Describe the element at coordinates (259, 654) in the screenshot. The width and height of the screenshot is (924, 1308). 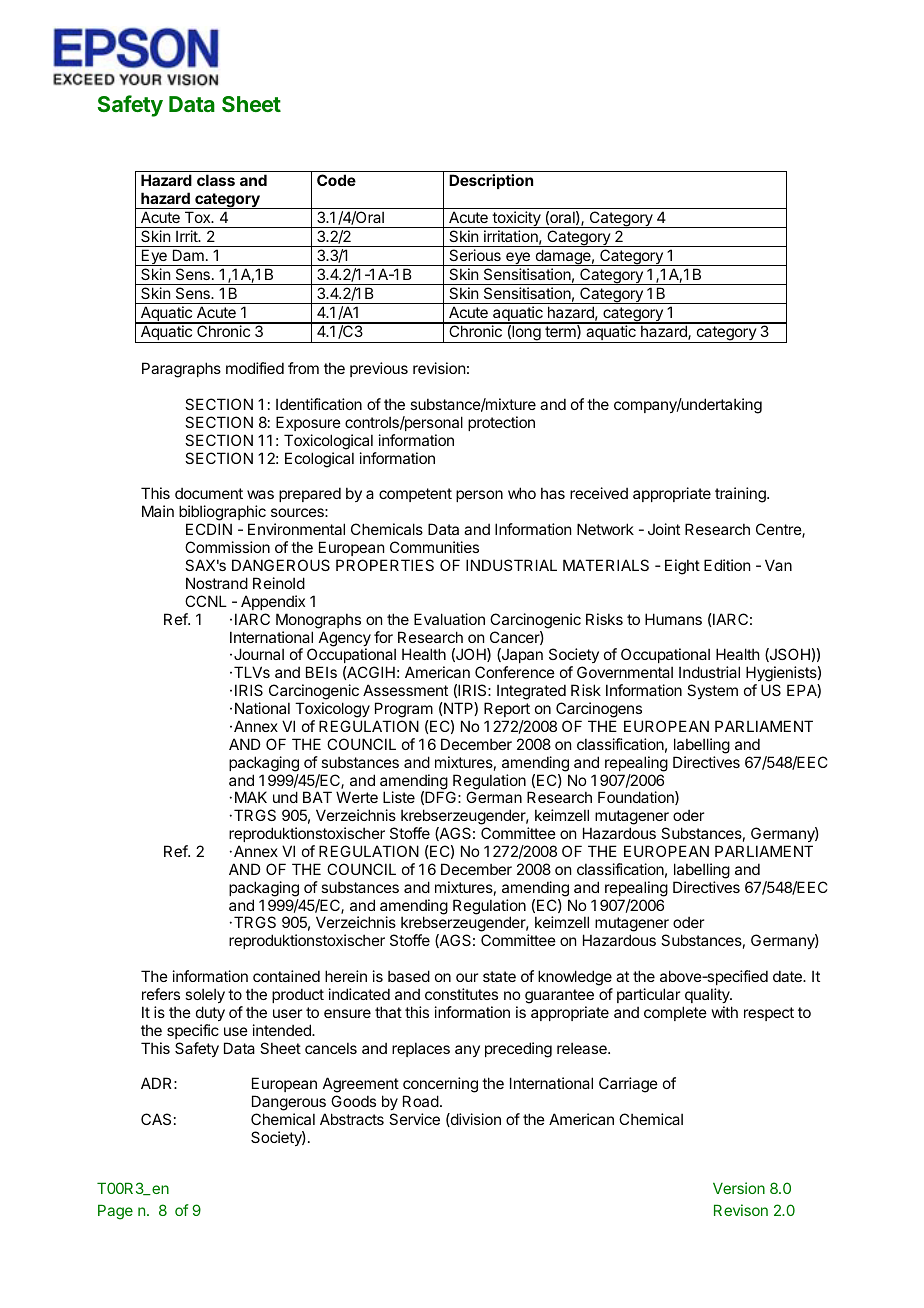
I see `Journal` at that location.
